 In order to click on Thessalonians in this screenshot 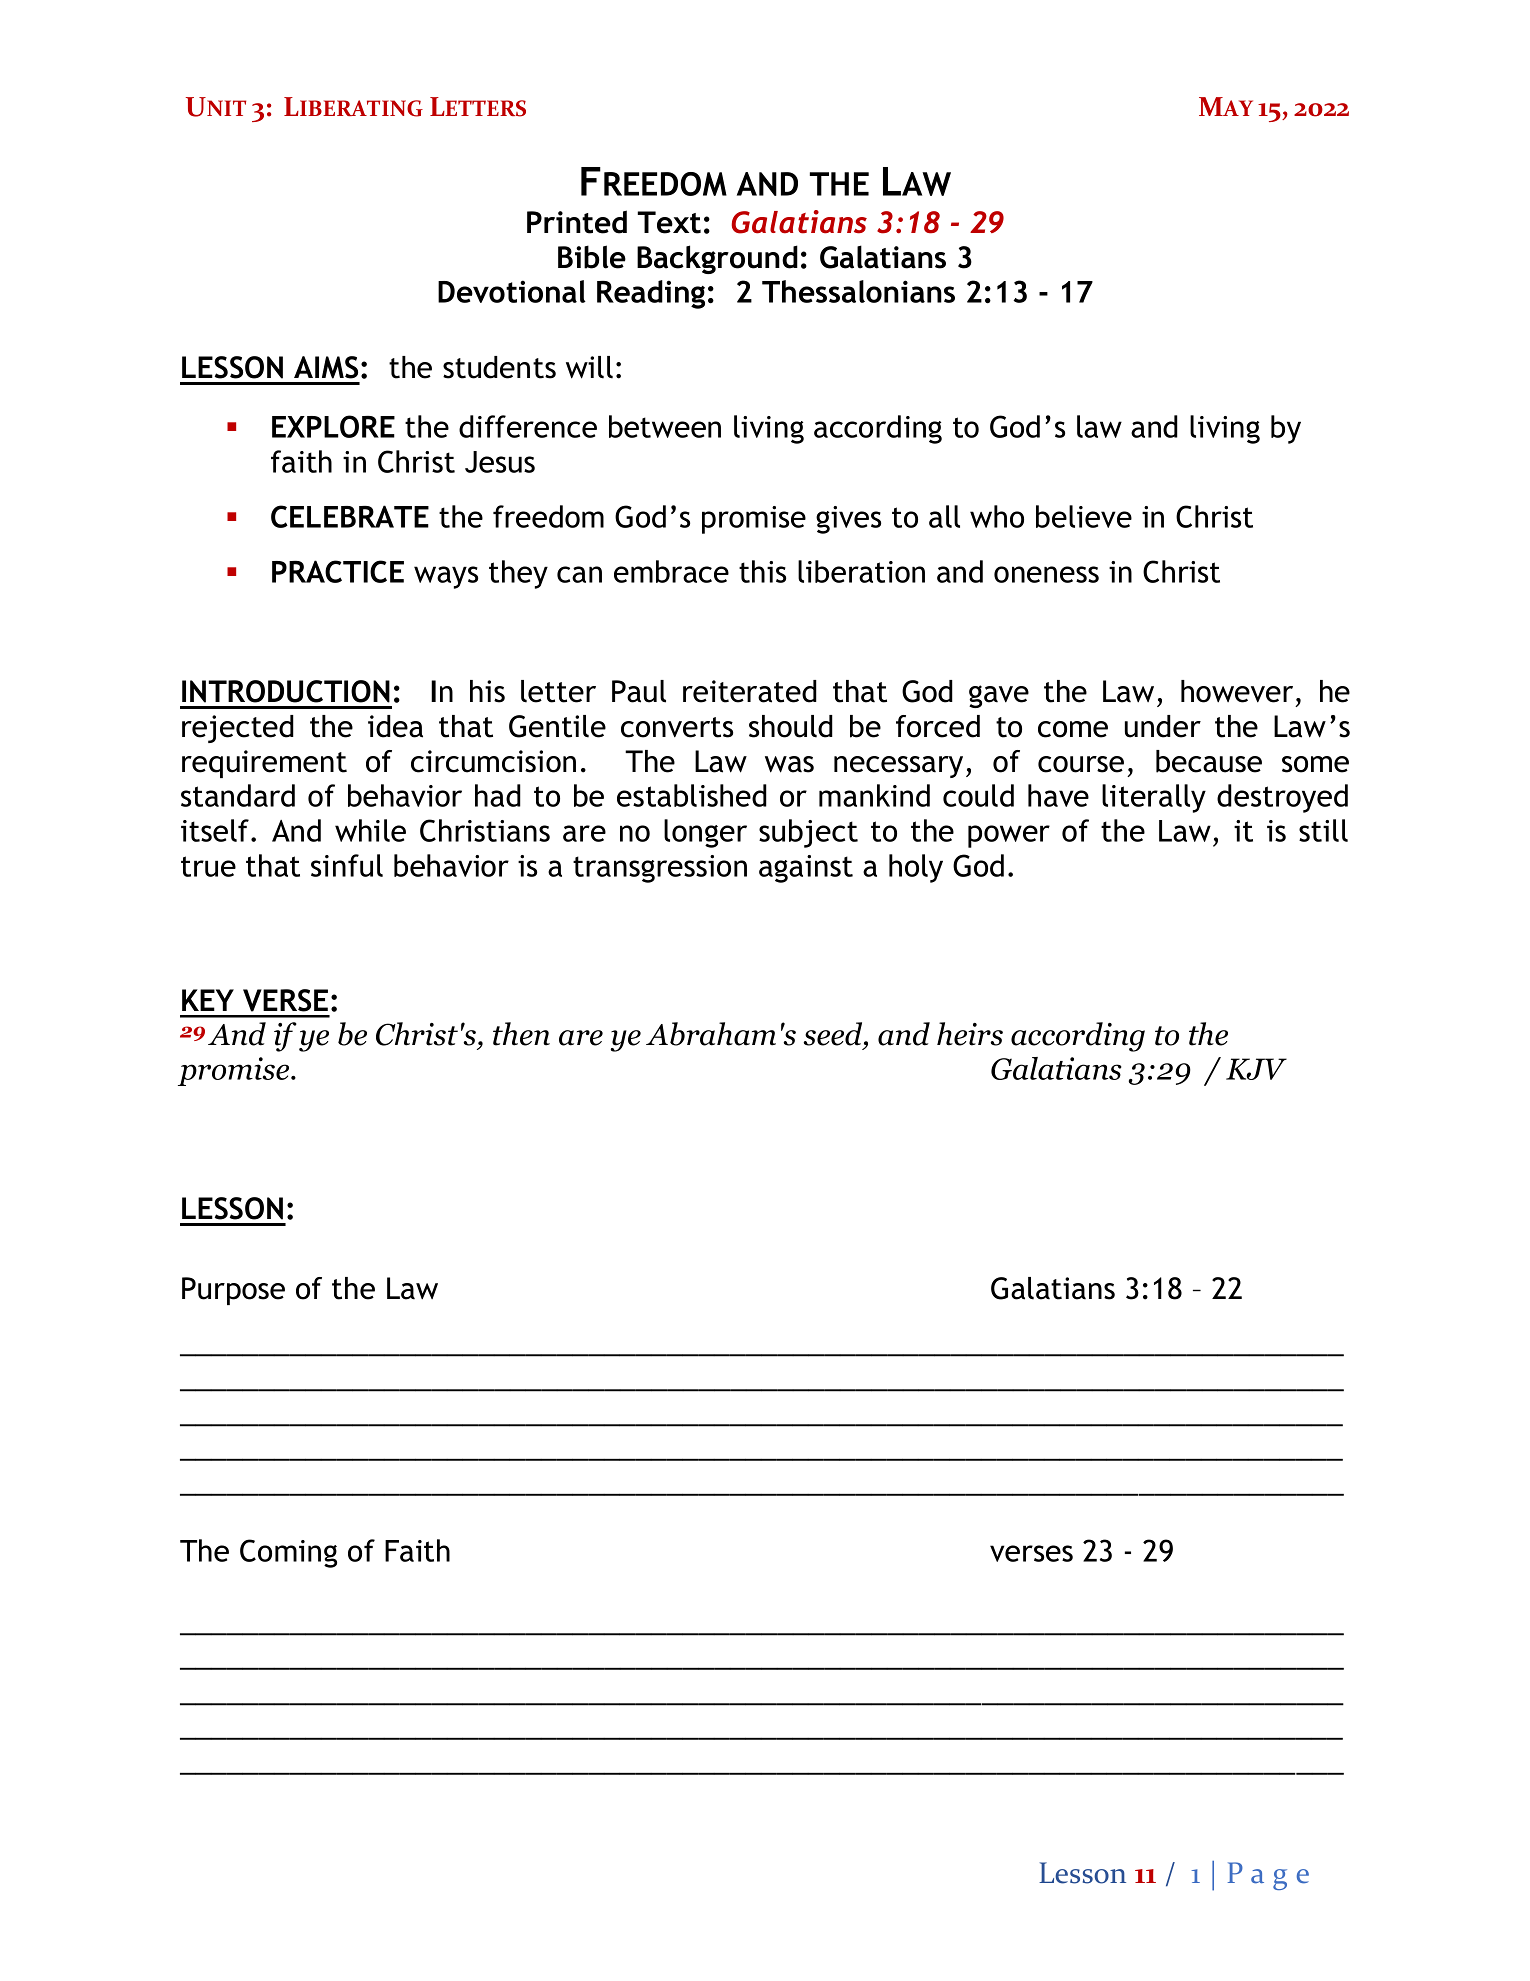, I will do `click(858, 291)`.
